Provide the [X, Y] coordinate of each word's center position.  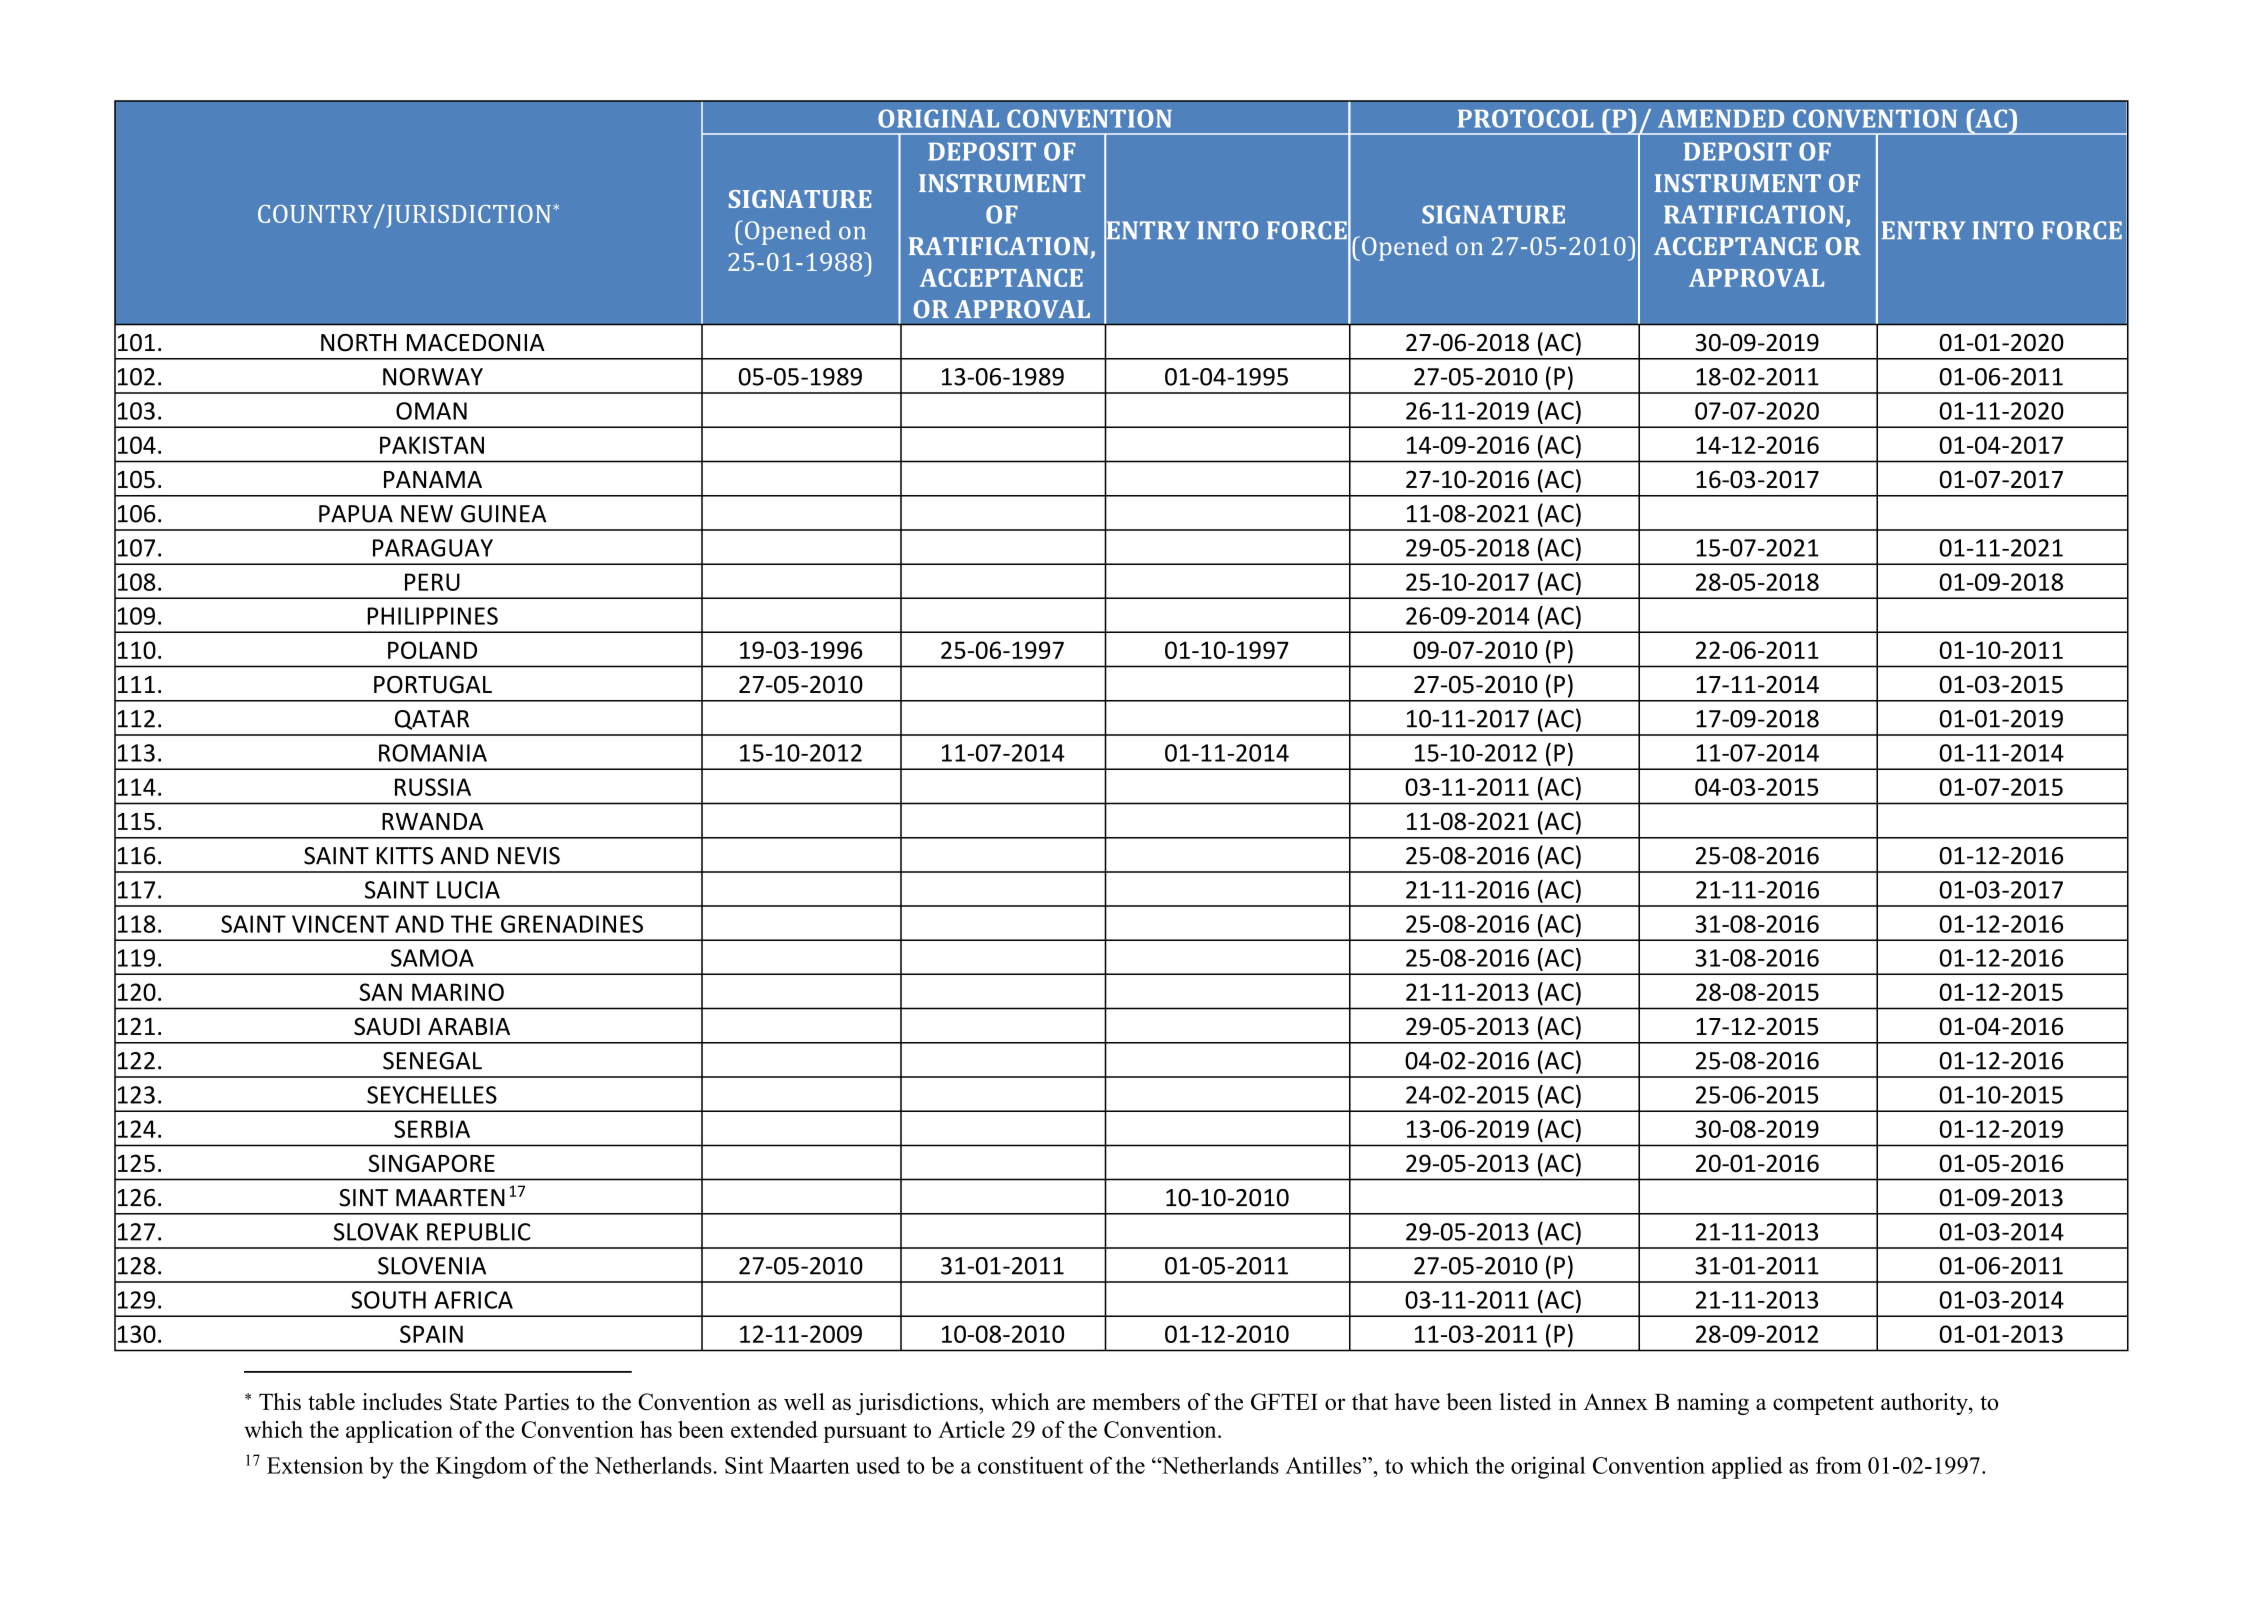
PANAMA [433, 479]
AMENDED [1721, 118]
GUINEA [504, 514]
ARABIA [469, 1026]
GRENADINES [572, 924]
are [1071, 1404]
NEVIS [529, 856]
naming [1713, 1404]
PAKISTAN [432, 445]
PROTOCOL [1526, 118]
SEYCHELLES [432, 1095]
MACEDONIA [476, 343]
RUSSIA [433, 787]
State [473, 1402]
